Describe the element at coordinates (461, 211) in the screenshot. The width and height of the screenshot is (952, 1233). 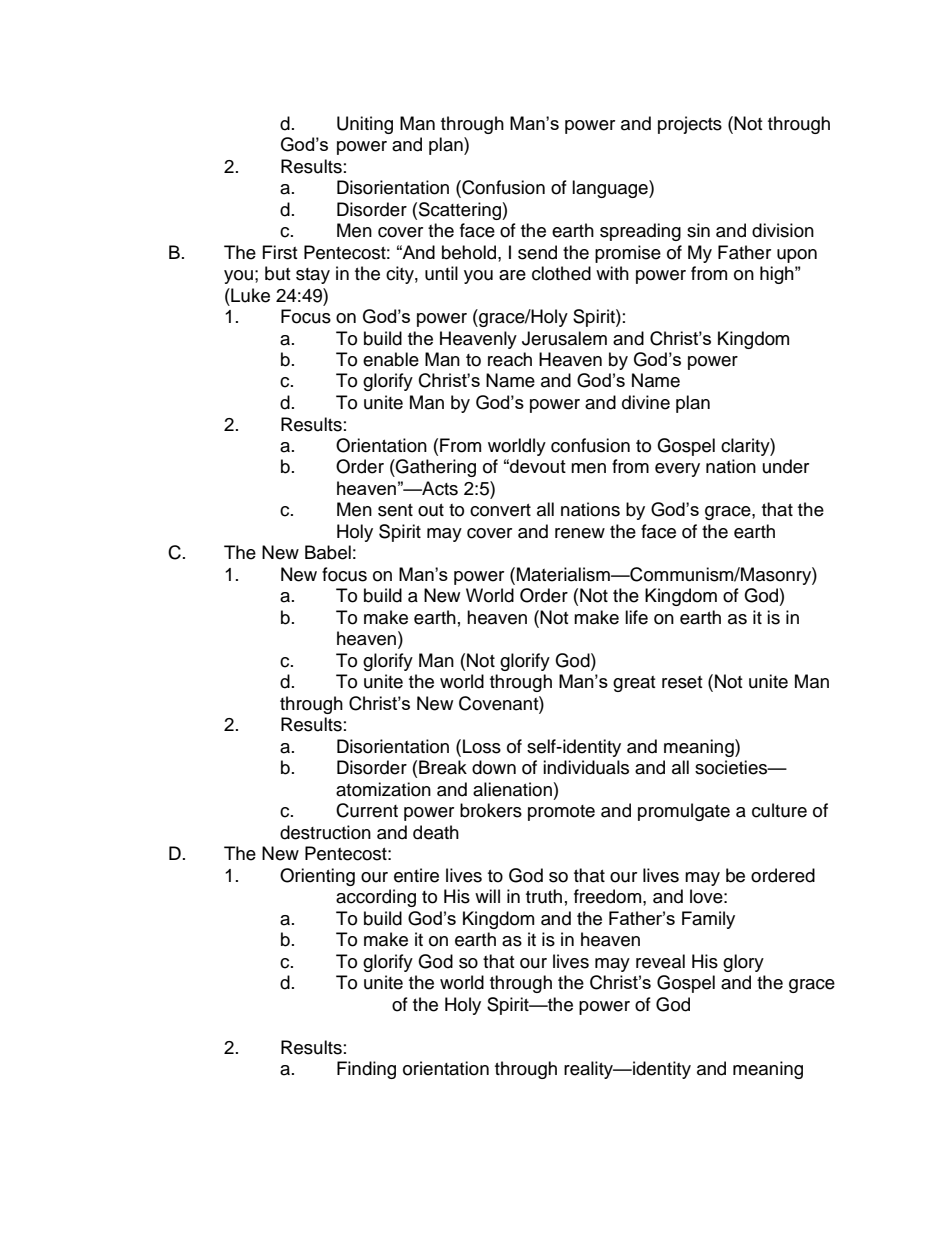
I see `Scattering` at that location.
